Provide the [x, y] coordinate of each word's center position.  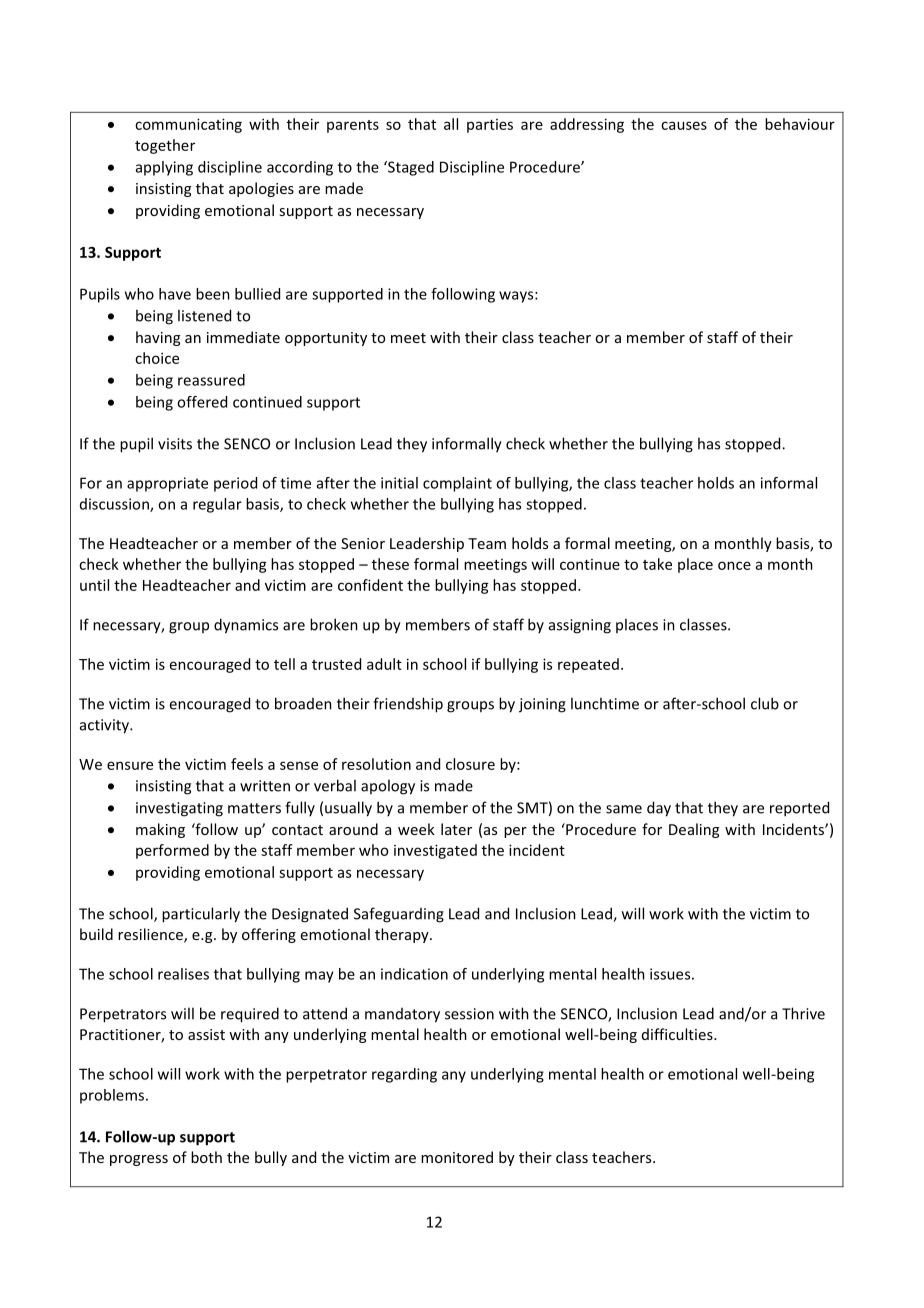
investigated [435, 851]
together [165, 146]
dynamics [246, 626]
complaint [457, 484]
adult [384, 664]
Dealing [694, 830]
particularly [201, 915]
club [765, 703]
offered [202, 402]
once [734, 565]
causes [684, 125]
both [206, 1157]
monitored [457, 1157]
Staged [410, 168]
